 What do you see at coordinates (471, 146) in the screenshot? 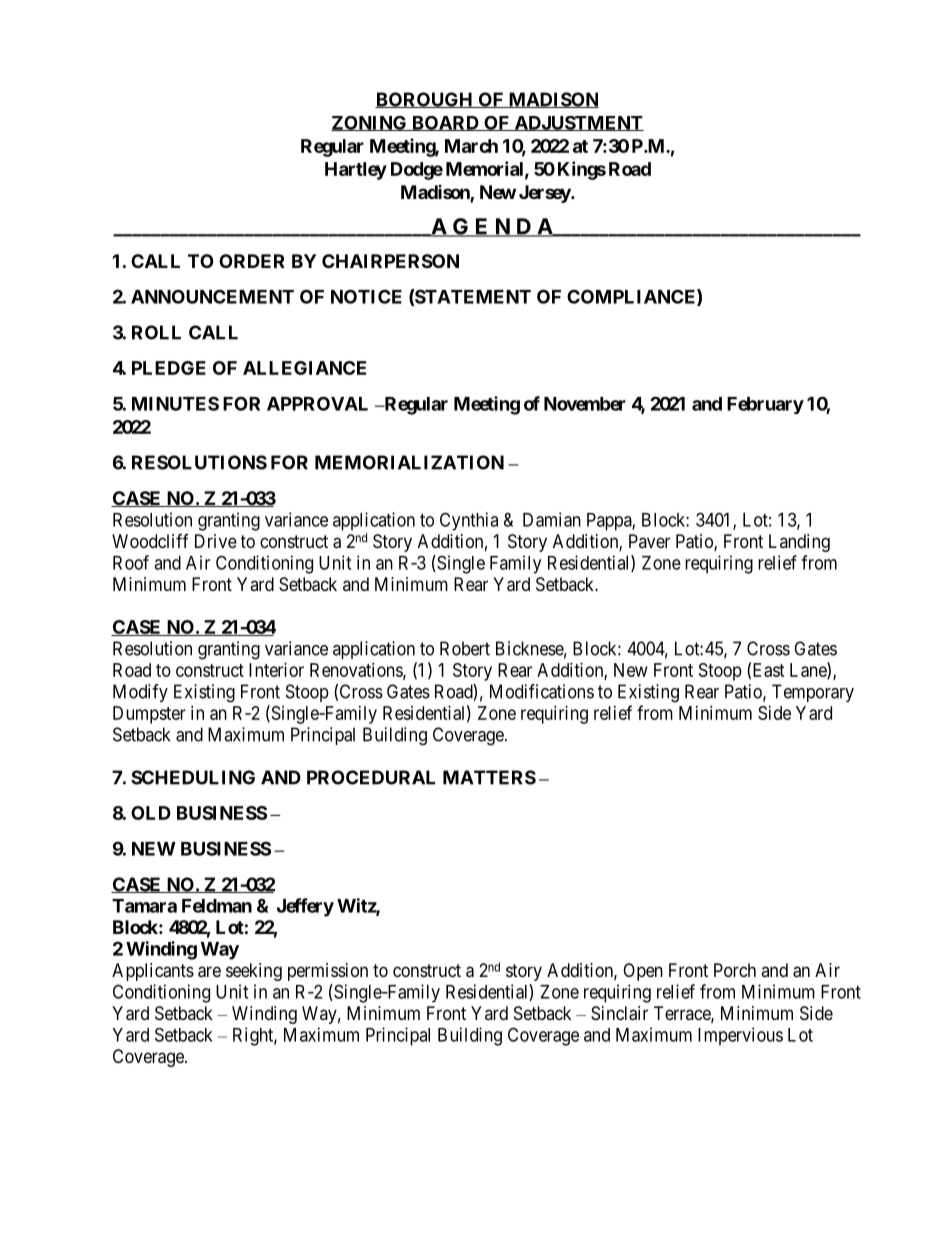
I see `March` at bounding box center [471, 146].
